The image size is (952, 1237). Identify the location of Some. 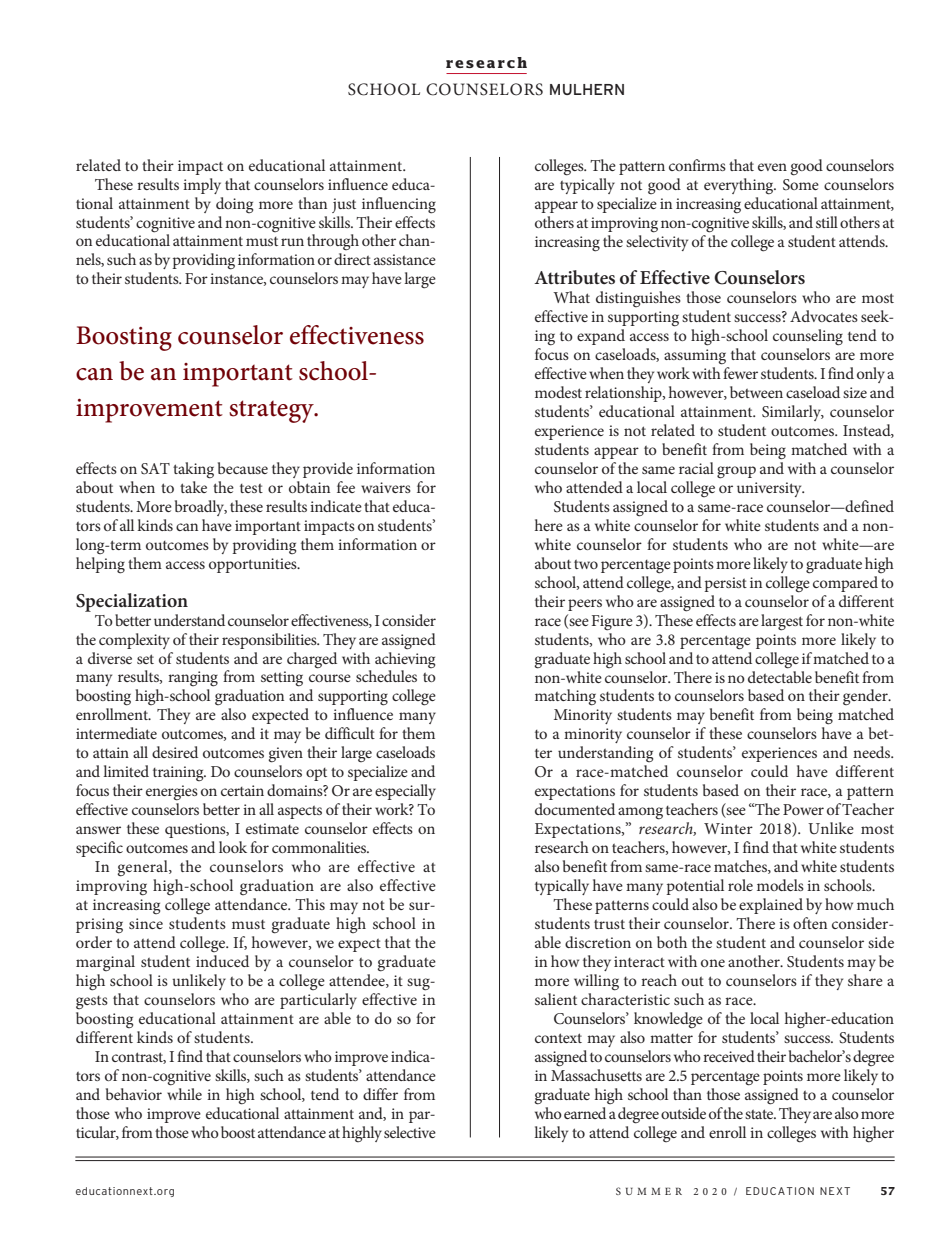
(801, 185).
